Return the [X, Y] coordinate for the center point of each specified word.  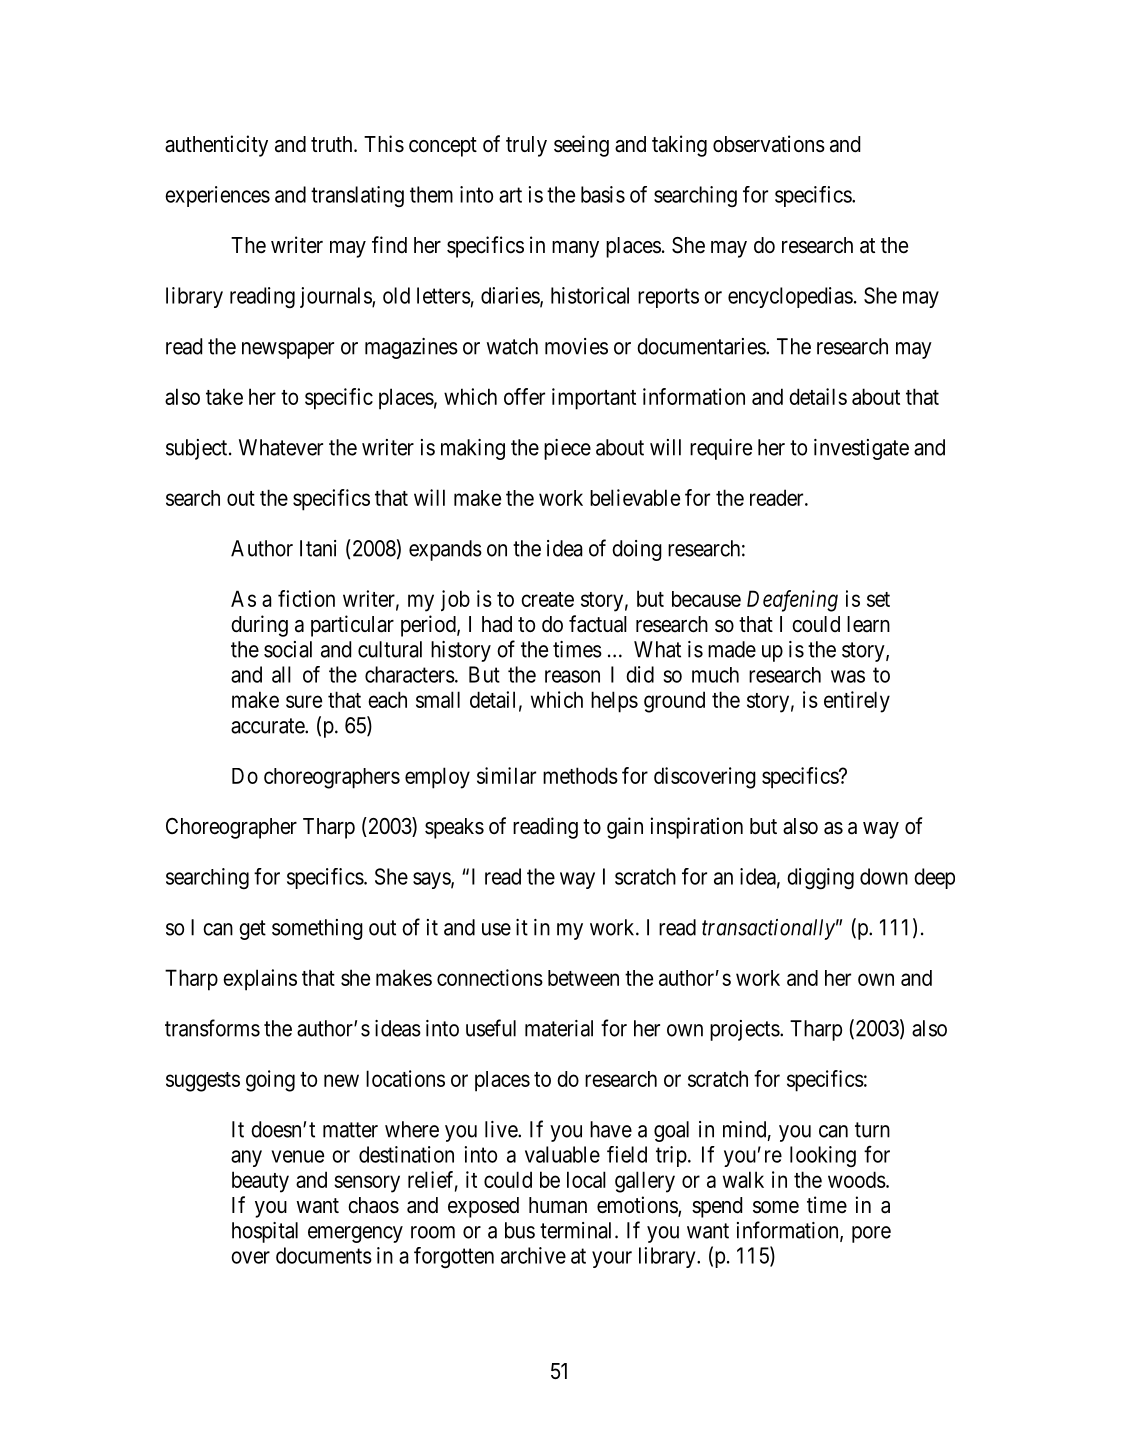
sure [304, 701]
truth [333, 144]
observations [769, 144]
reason [572, 676]
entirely [857, 702]
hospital [265, 1232]
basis [603, 194]
